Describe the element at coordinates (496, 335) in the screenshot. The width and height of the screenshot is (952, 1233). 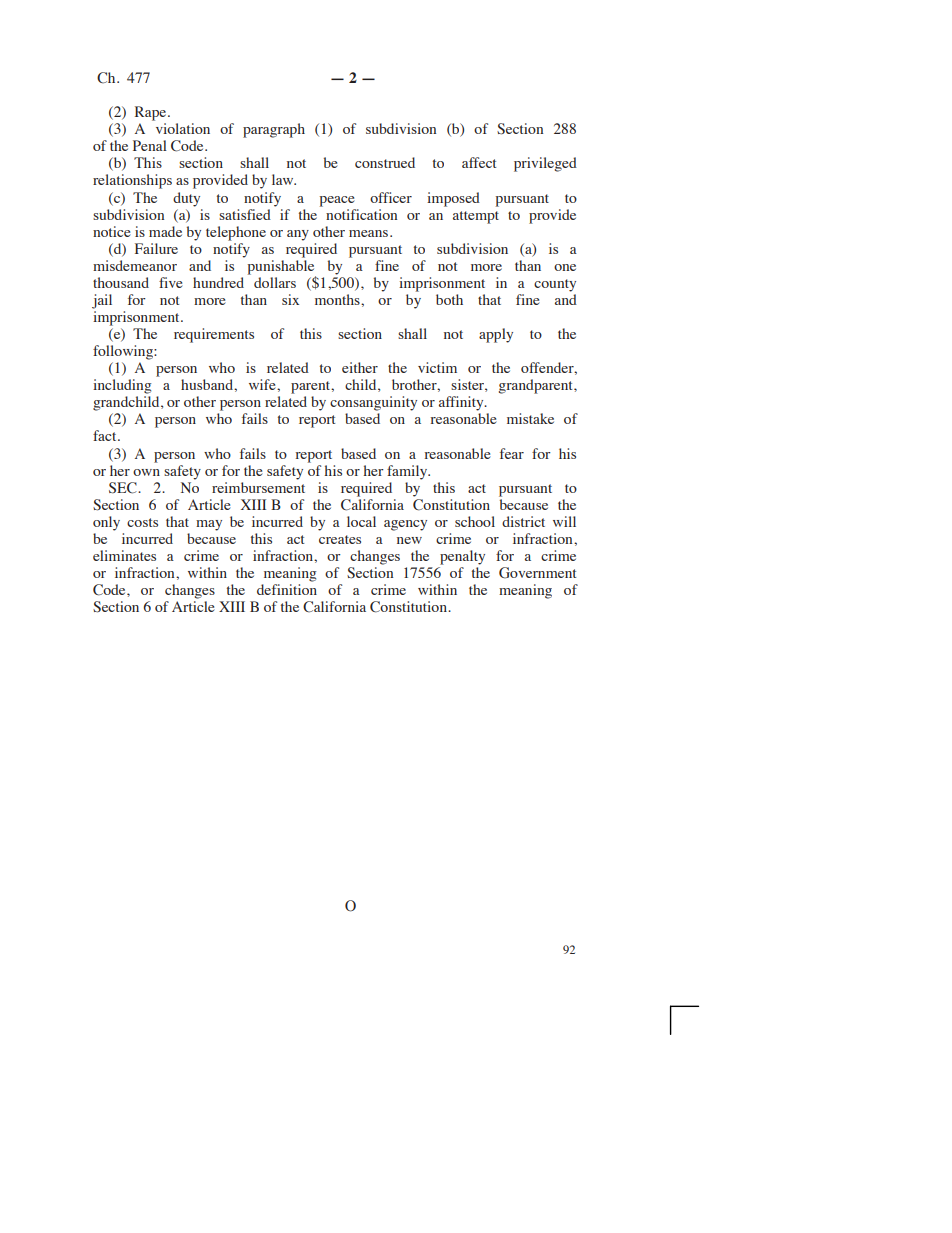
I see `apply` at that location.
